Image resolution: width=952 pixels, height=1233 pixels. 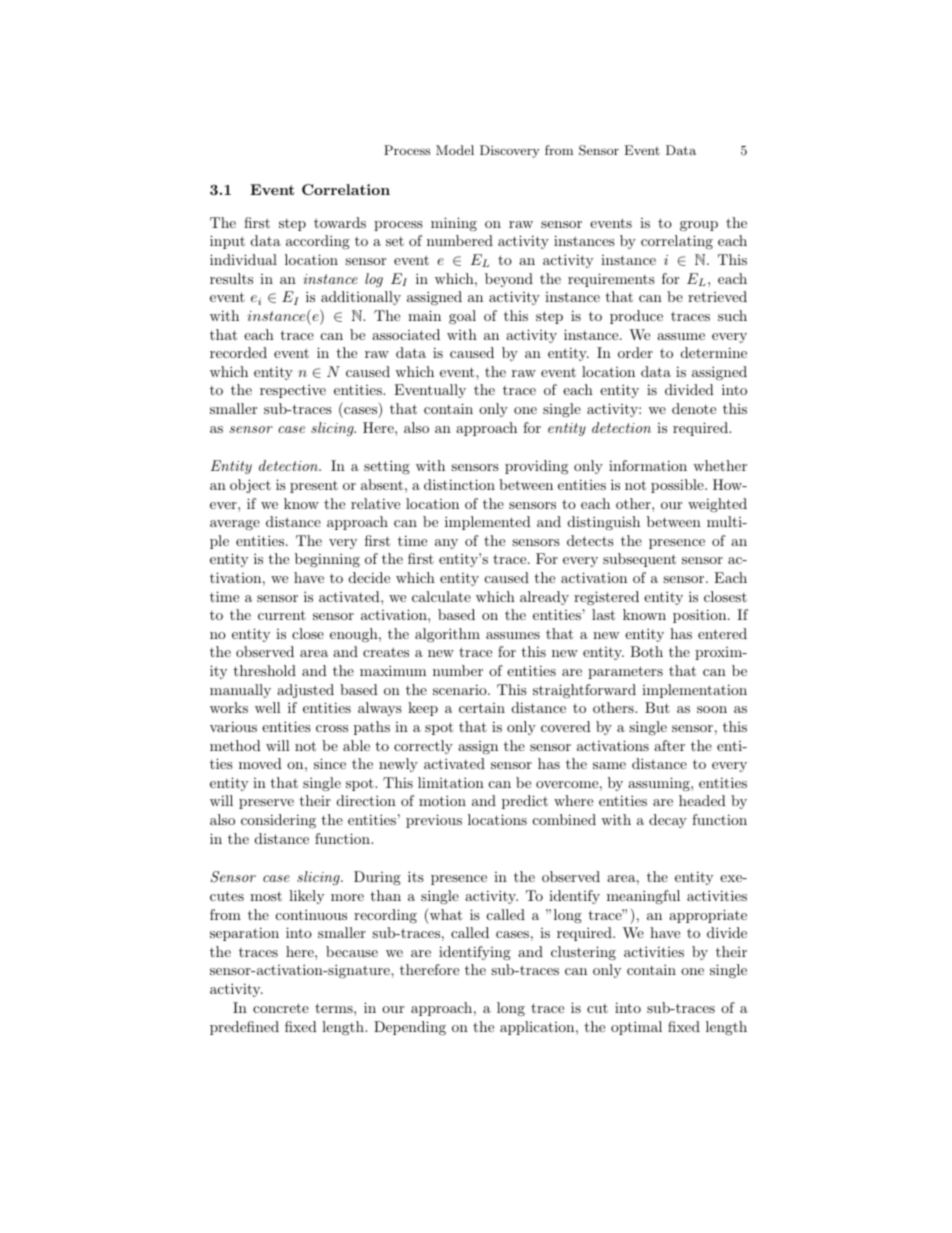 What do you see at coordinates (282, 615) in the screenshot?
I see `current` at bounding box center [282, 615].
